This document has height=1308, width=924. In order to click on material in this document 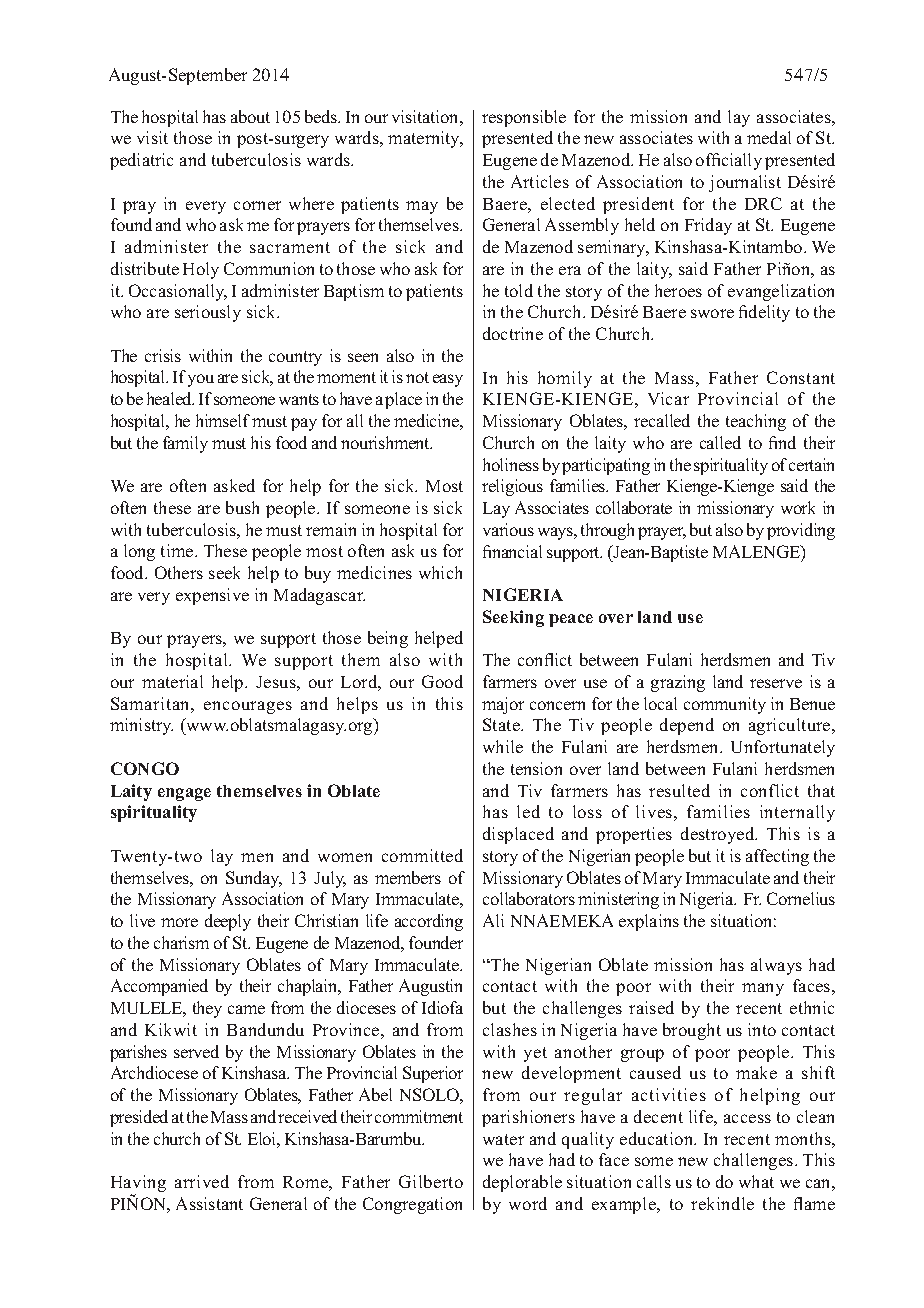, I will do `click(172, 681)`.
